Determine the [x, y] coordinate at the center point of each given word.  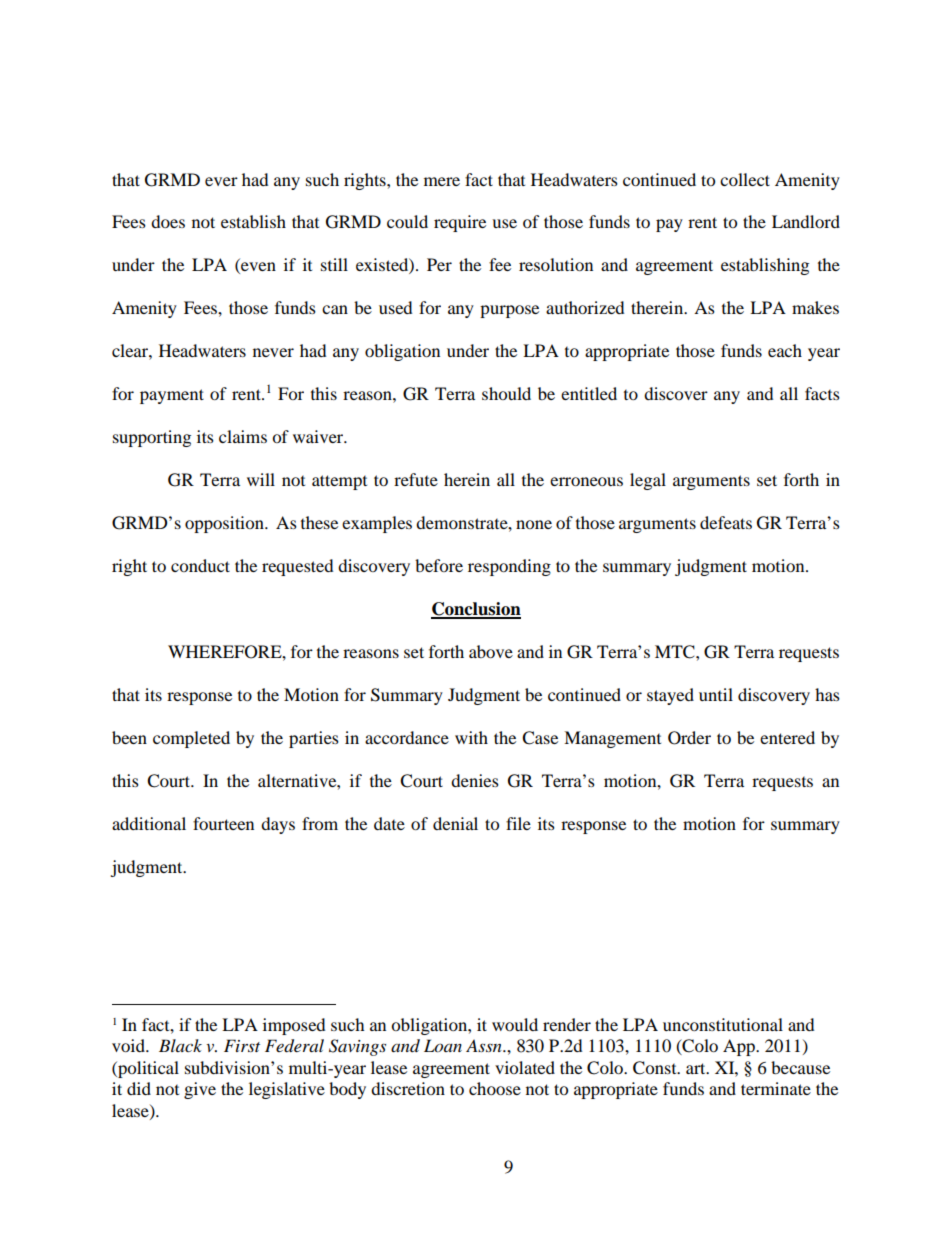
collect [745, 179]
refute [416, 479]
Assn [485, 1045]
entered [787, 737]
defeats [726, 522]
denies [475, 780]
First [242, 1045]
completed [191, 739]
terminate [776, 1088]
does [168, 221]
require [460, 223]
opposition [225, 524]
